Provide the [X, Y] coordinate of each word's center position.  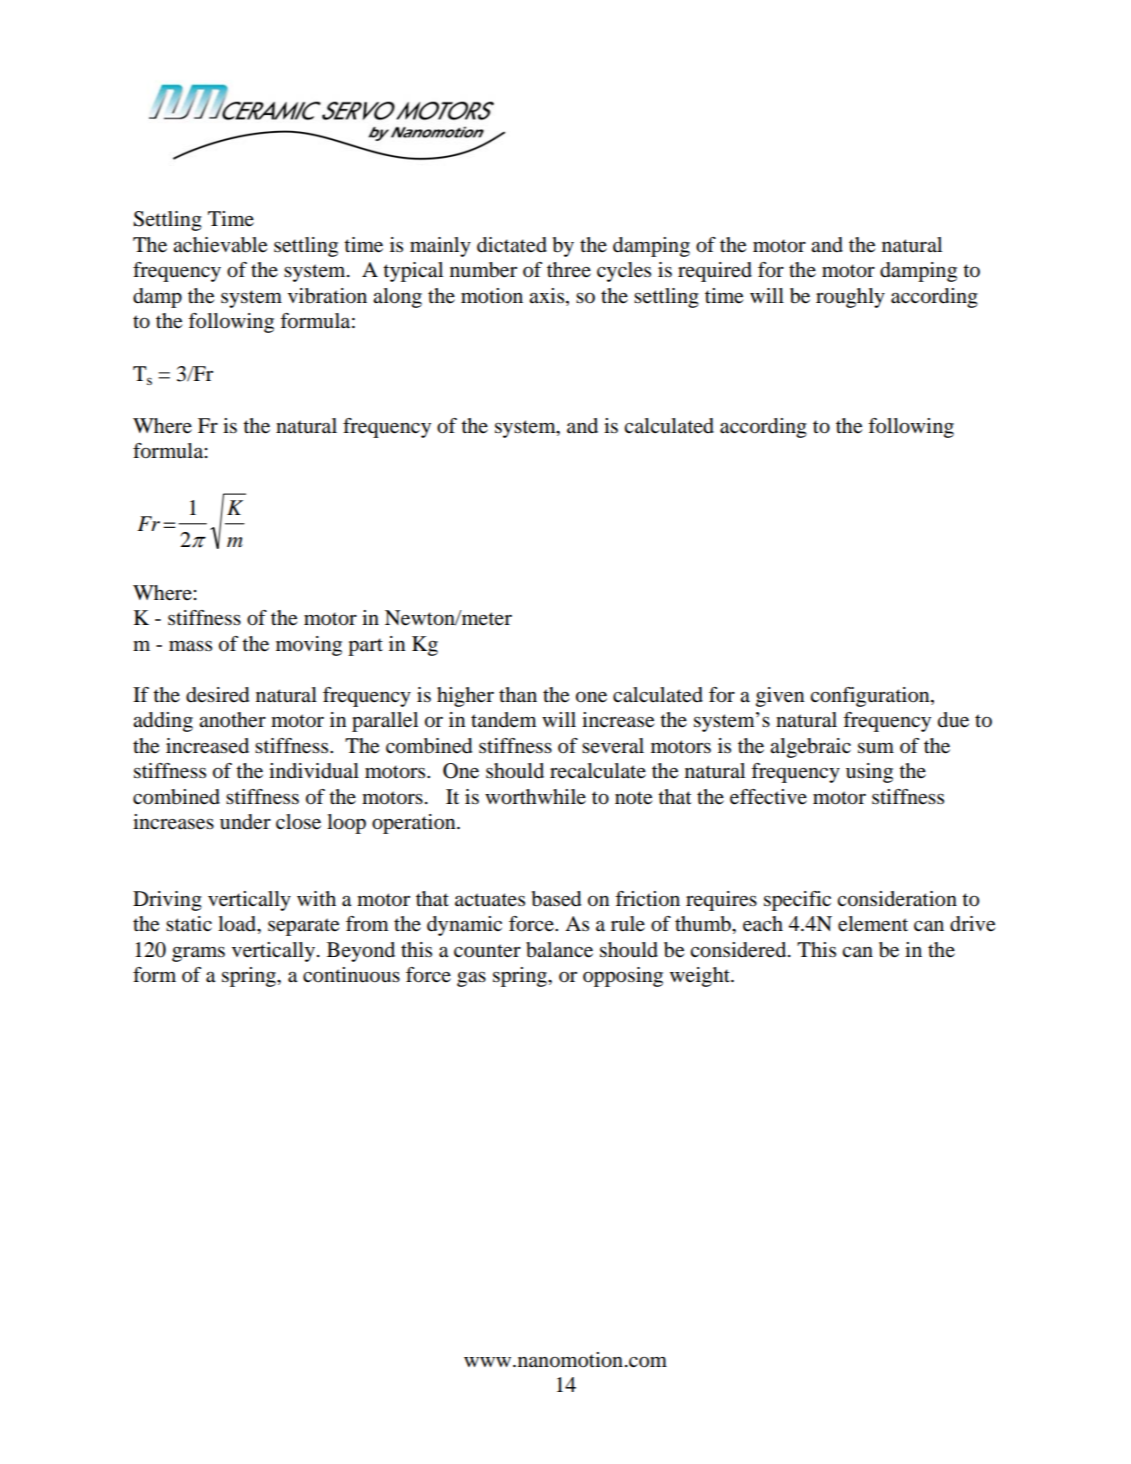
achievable [220, 245]
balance [559, 950]
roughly [850, 298]
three [569, 269]
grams [198, 954]
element [873, 924]
